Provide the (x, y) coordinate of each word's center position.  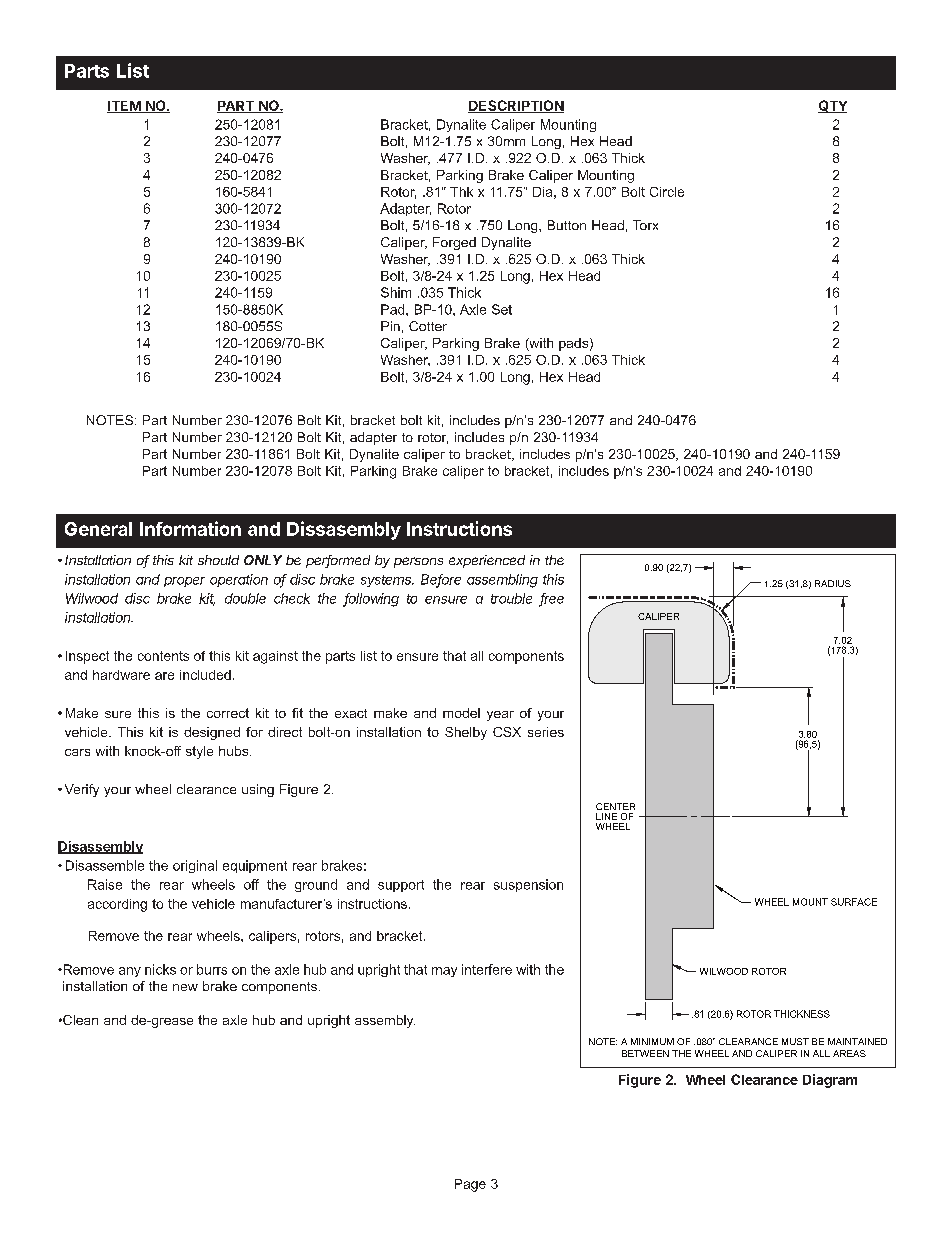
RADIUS (833, 583)
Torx (645, 225)
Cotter (428, 326)
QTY (832, 106)
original (195, 866)
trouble (511, 598)
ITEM (124, 107)
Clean (79, 1020)
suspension (528, 885)
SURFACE (854, 902)
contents (163, 656)
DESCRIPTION (516, 106)
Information (190, 528)
